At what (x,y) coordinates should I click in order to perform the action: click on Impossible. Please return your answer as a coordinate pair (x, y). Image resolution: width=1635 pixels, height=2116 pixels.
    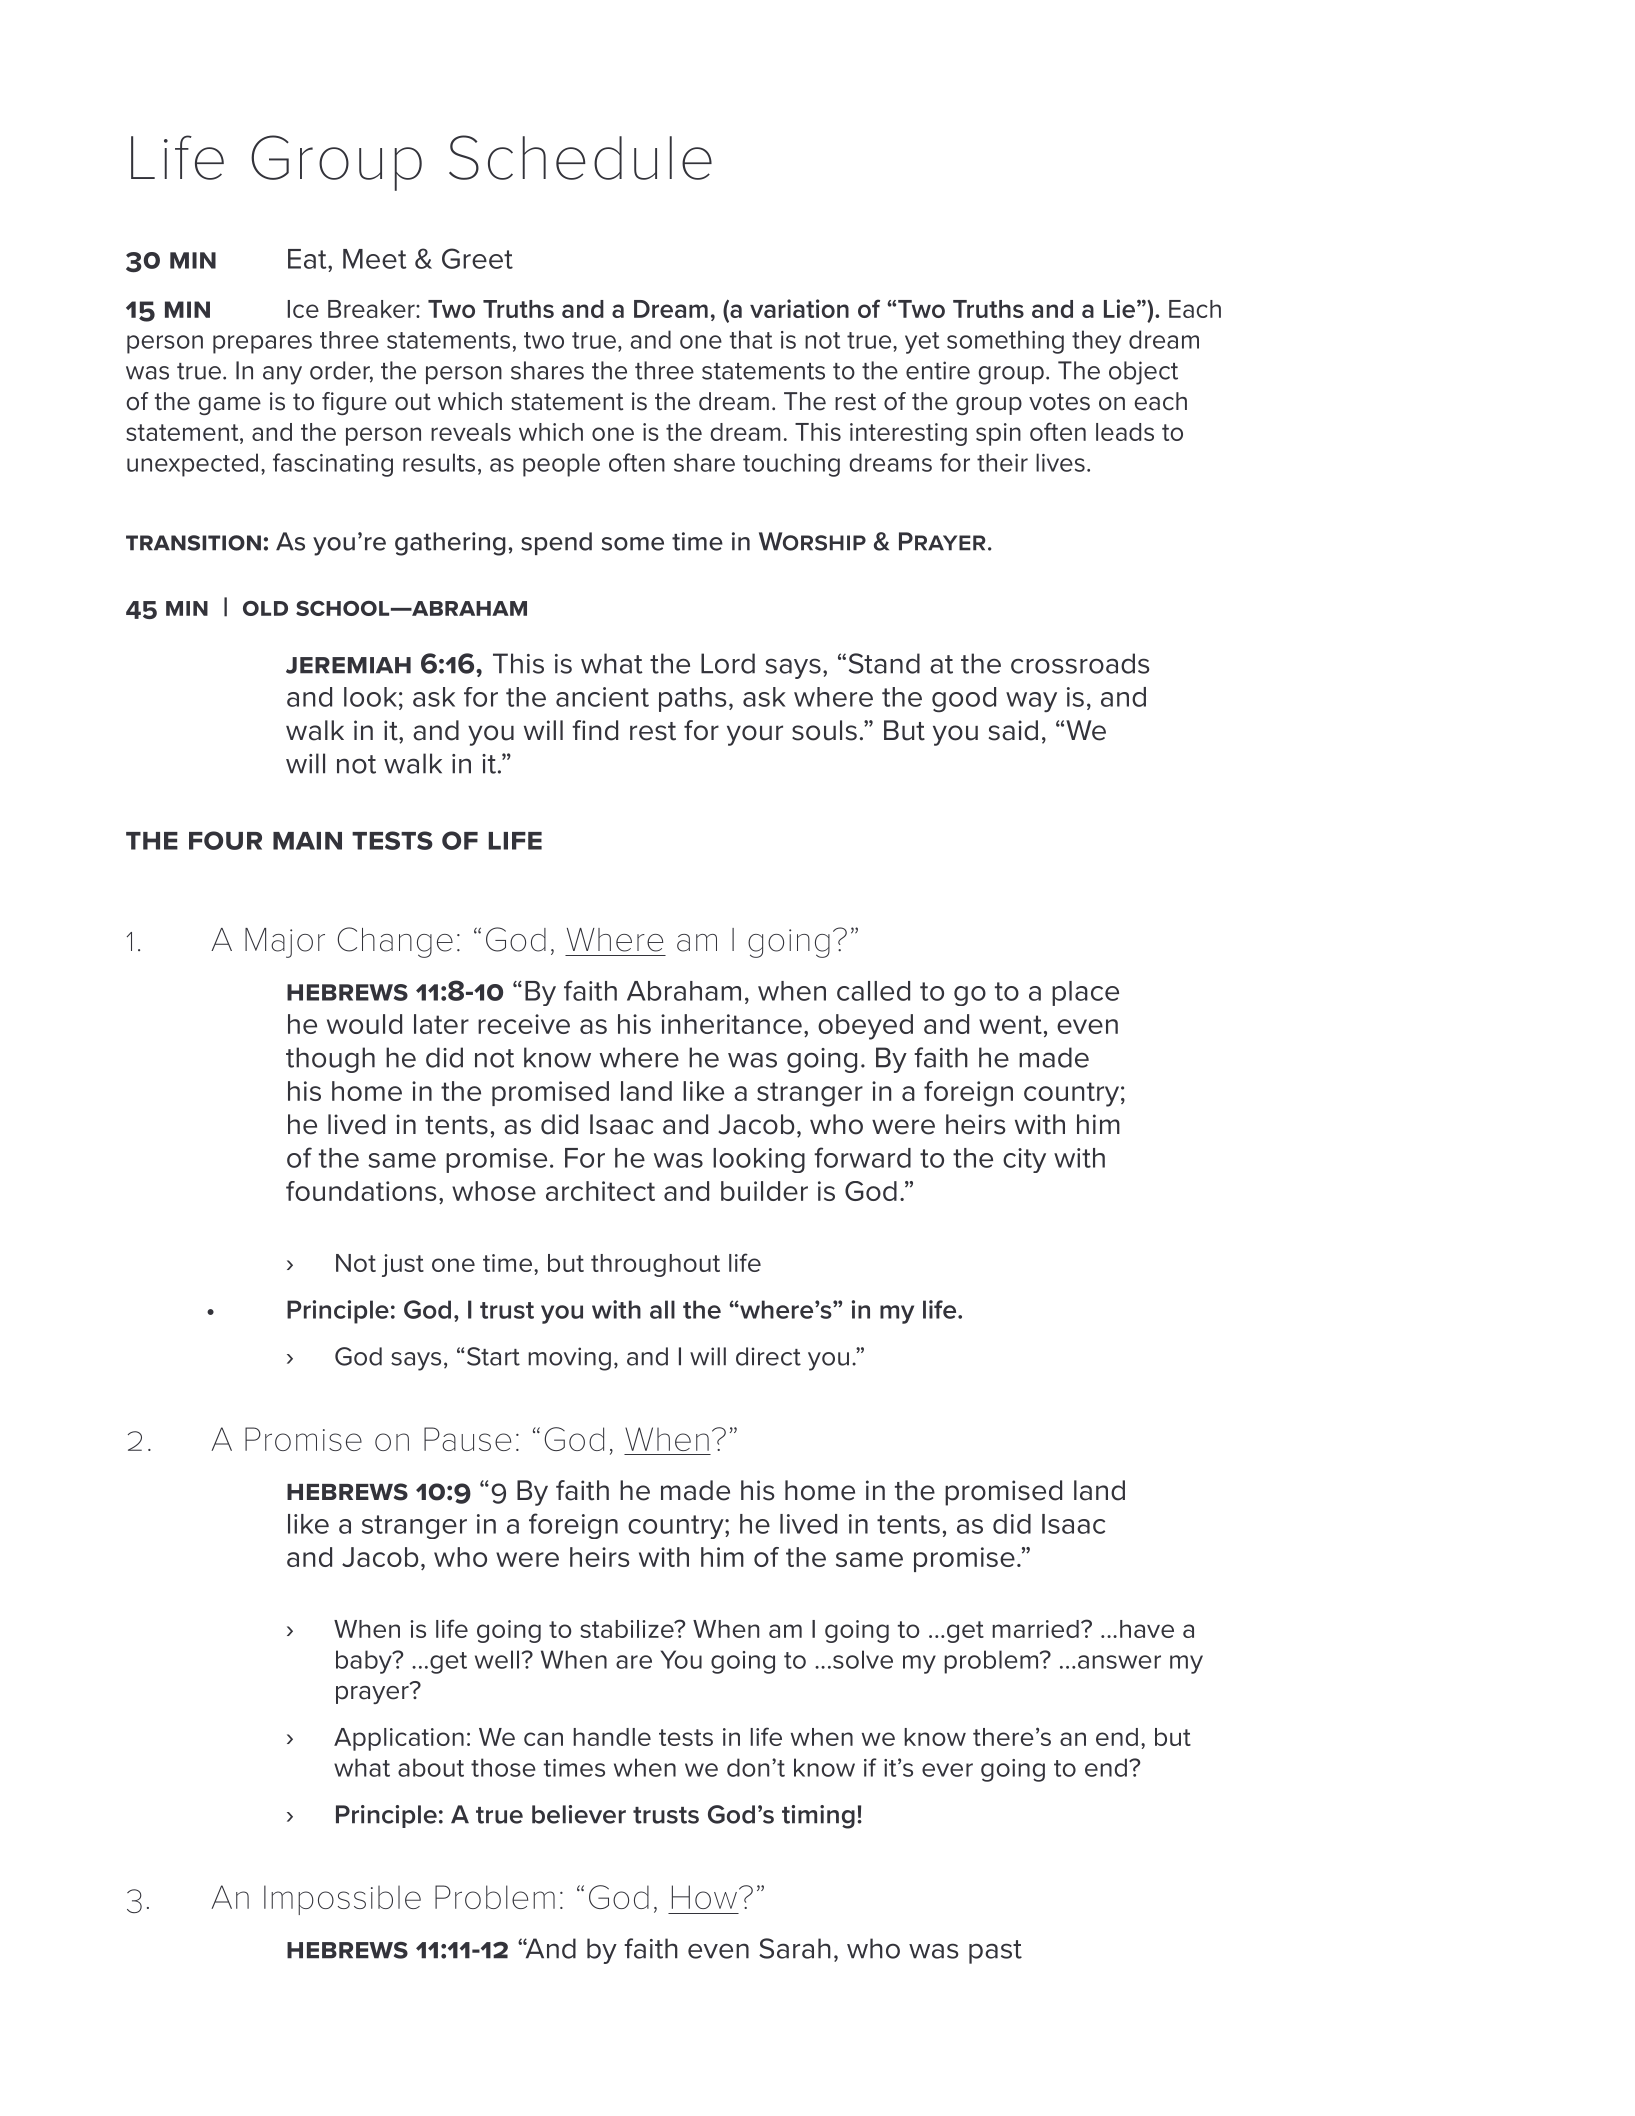
    Looking at the image, I should click on (342, 1900).
